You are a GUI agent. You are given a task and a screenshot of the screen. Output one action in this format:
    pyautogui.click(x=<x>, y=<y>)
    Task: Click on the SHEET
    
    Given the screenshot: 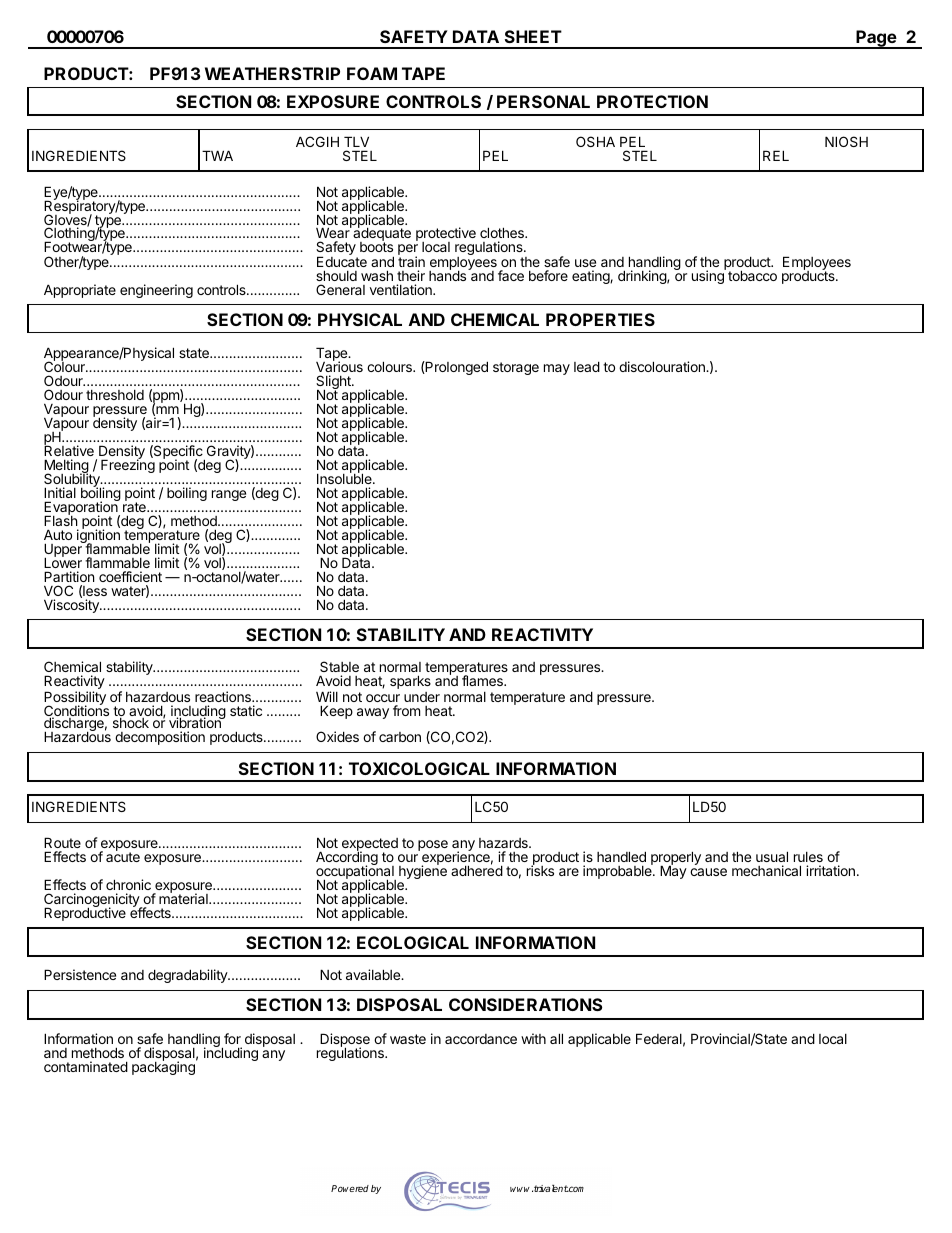 What is the action you would take?
    pyautogui.click(x=533, y=36)
